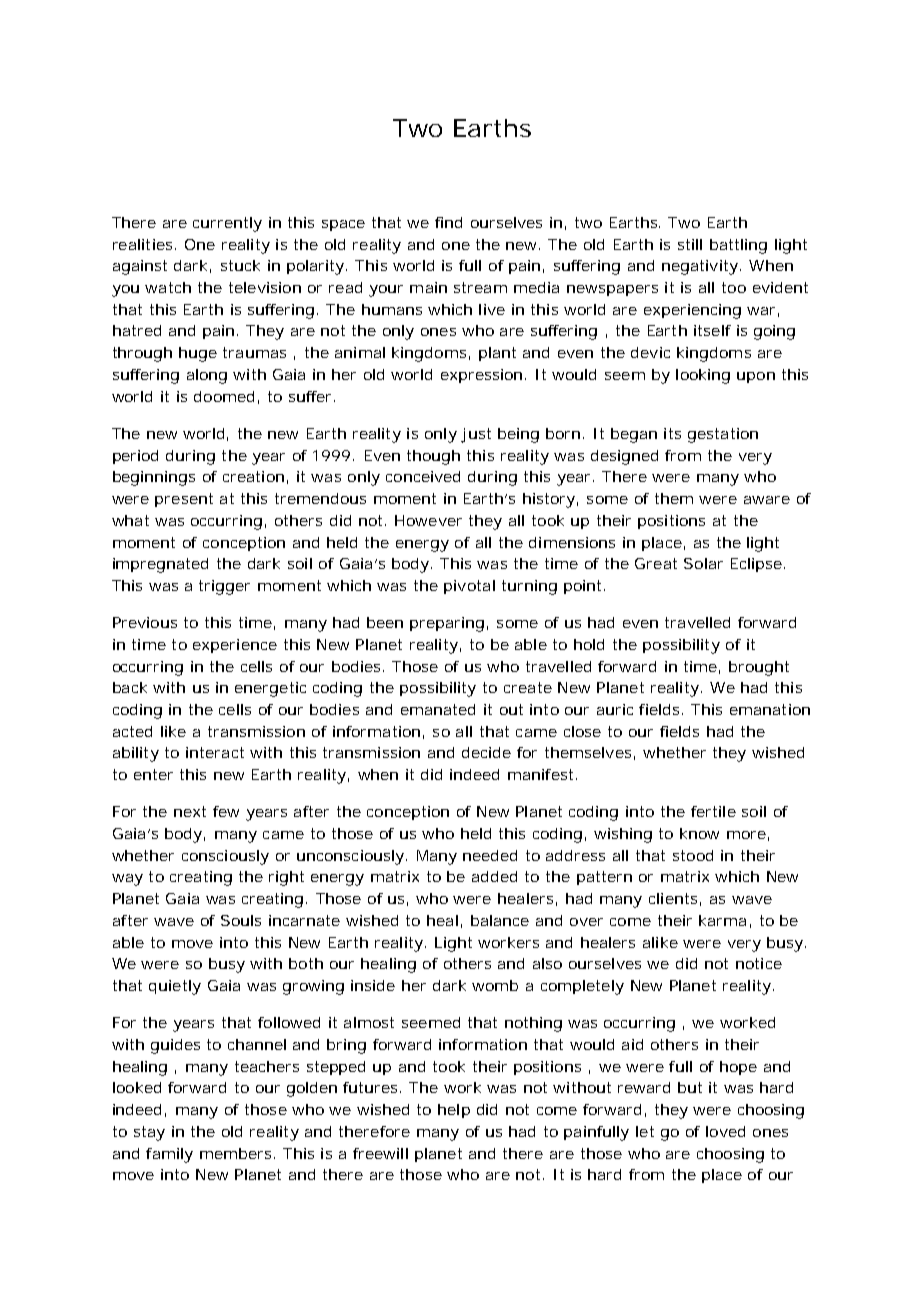 The image size is (924, 1308). What do you see at coordinates (438, 709) in the screenshot?
I see `emanated` at bounding box center [438, 709].
